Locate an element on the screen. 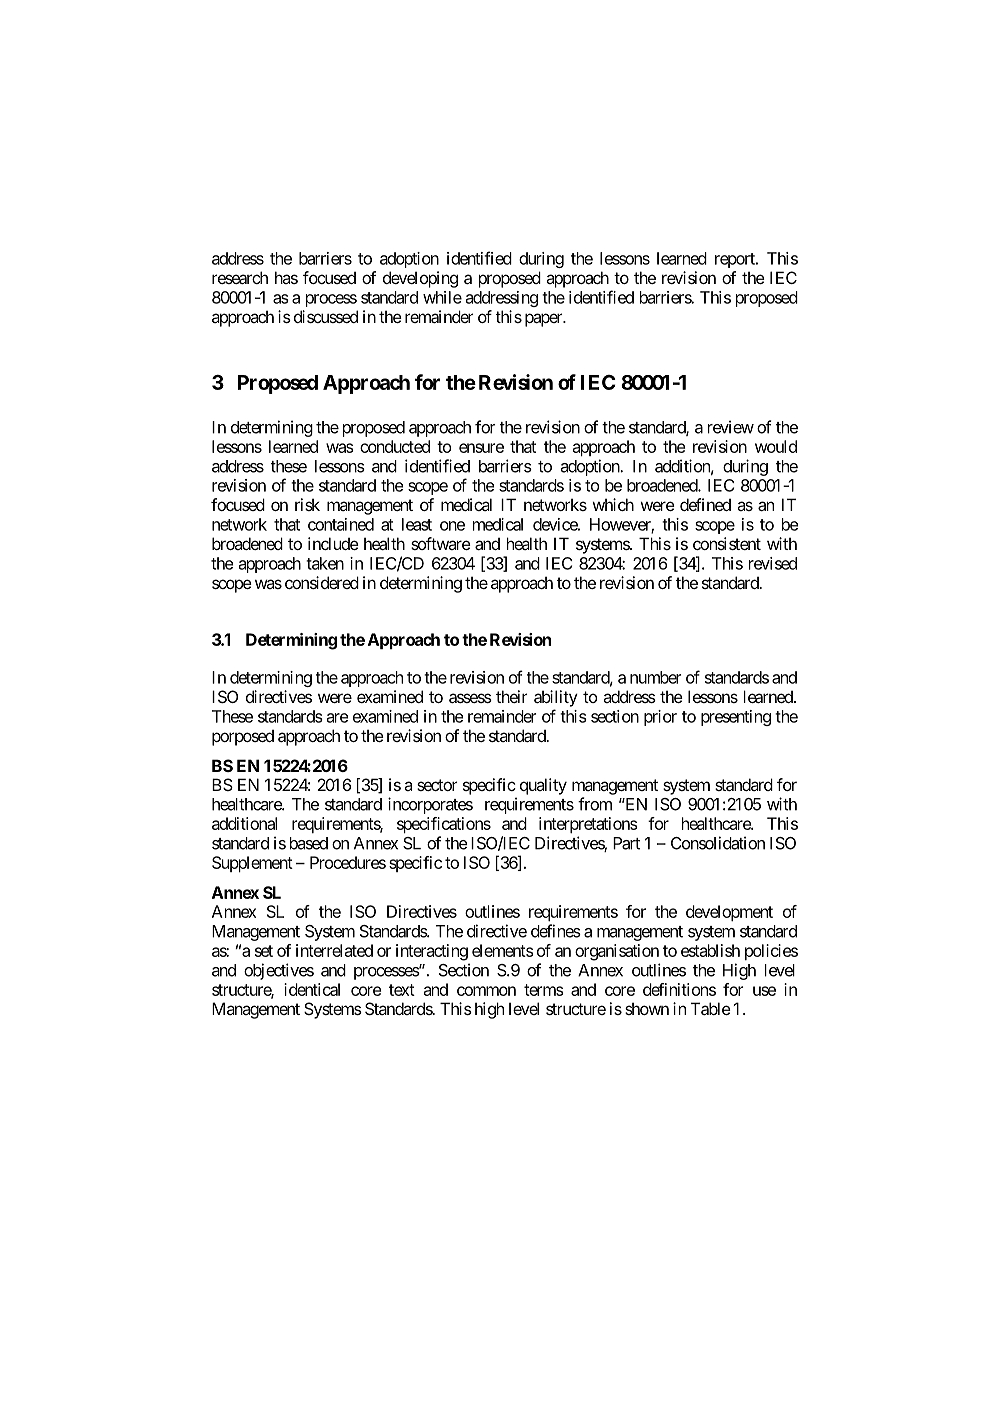 This screenshot has height=1424, width=1007. considered is located at coordinates (322, 582).
